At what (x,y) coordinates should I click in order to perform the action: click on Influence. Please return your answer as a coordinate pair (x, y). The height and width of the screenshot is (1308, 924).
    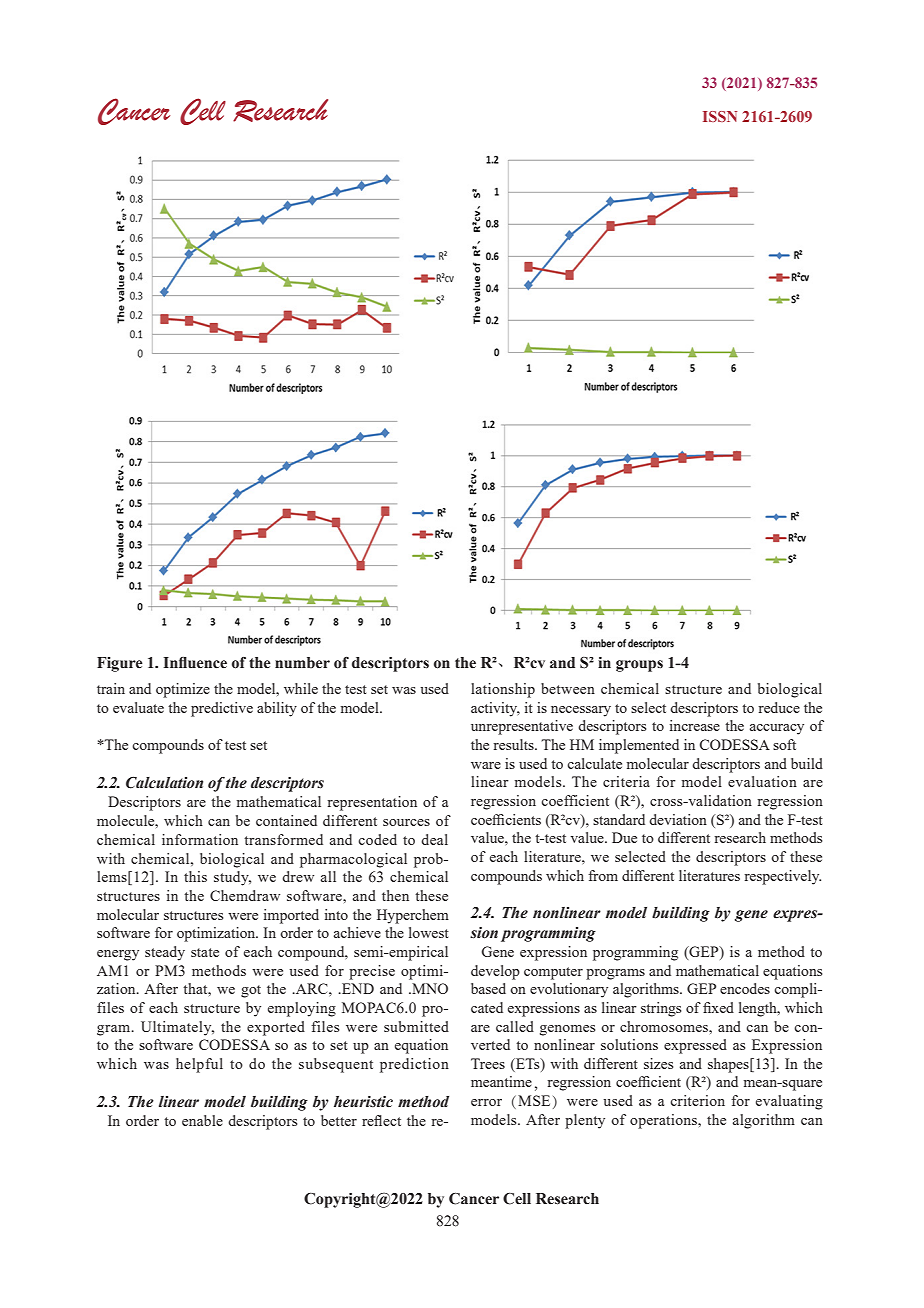
    Looking at the image, I should click on (195, 663).
